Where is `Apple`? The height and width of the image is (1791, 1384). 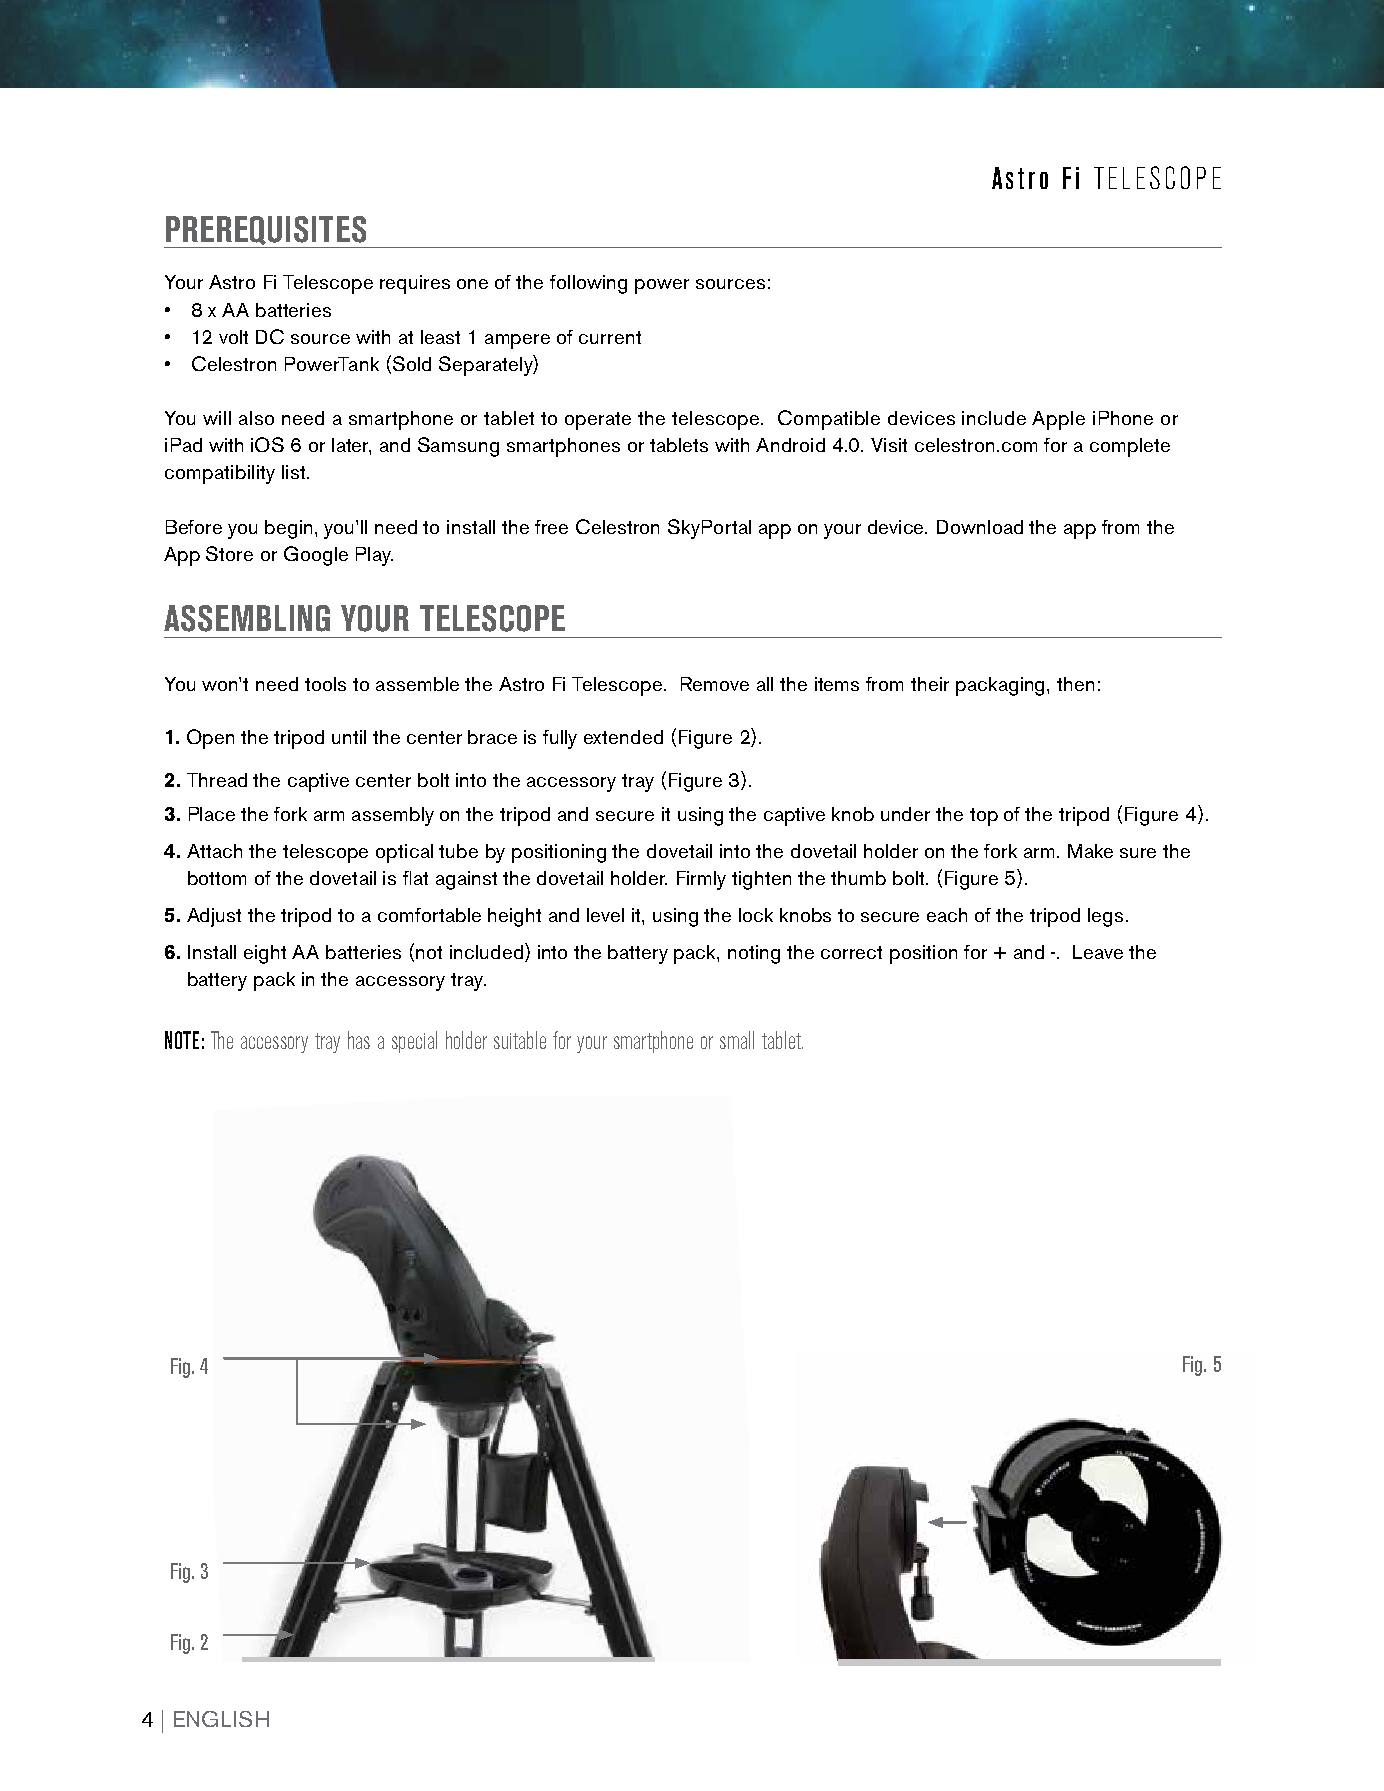 Apple is located at coordinates (1058, 420).
